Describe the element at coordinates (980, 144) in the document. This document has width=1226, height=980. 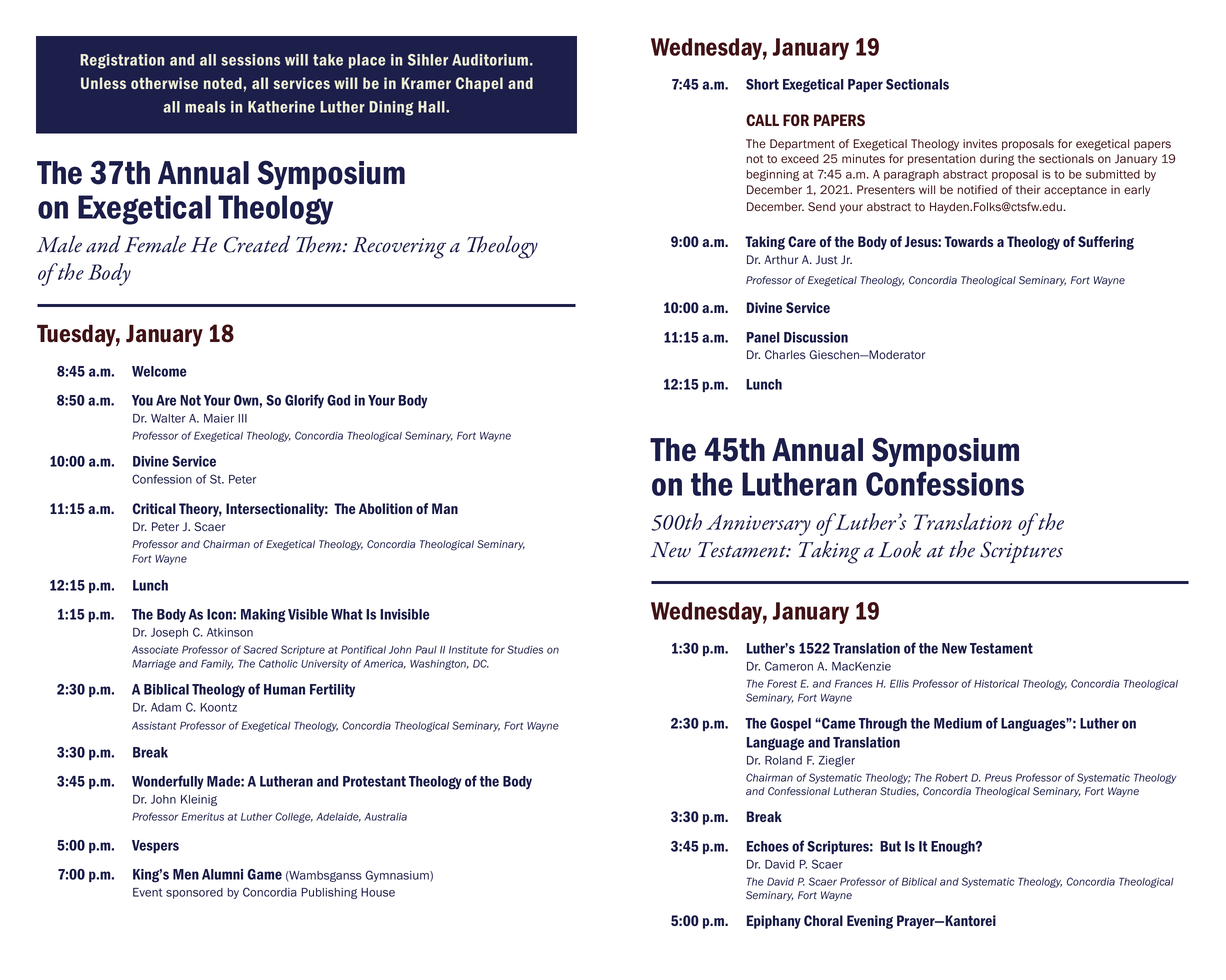
I see `invites` at that location.
